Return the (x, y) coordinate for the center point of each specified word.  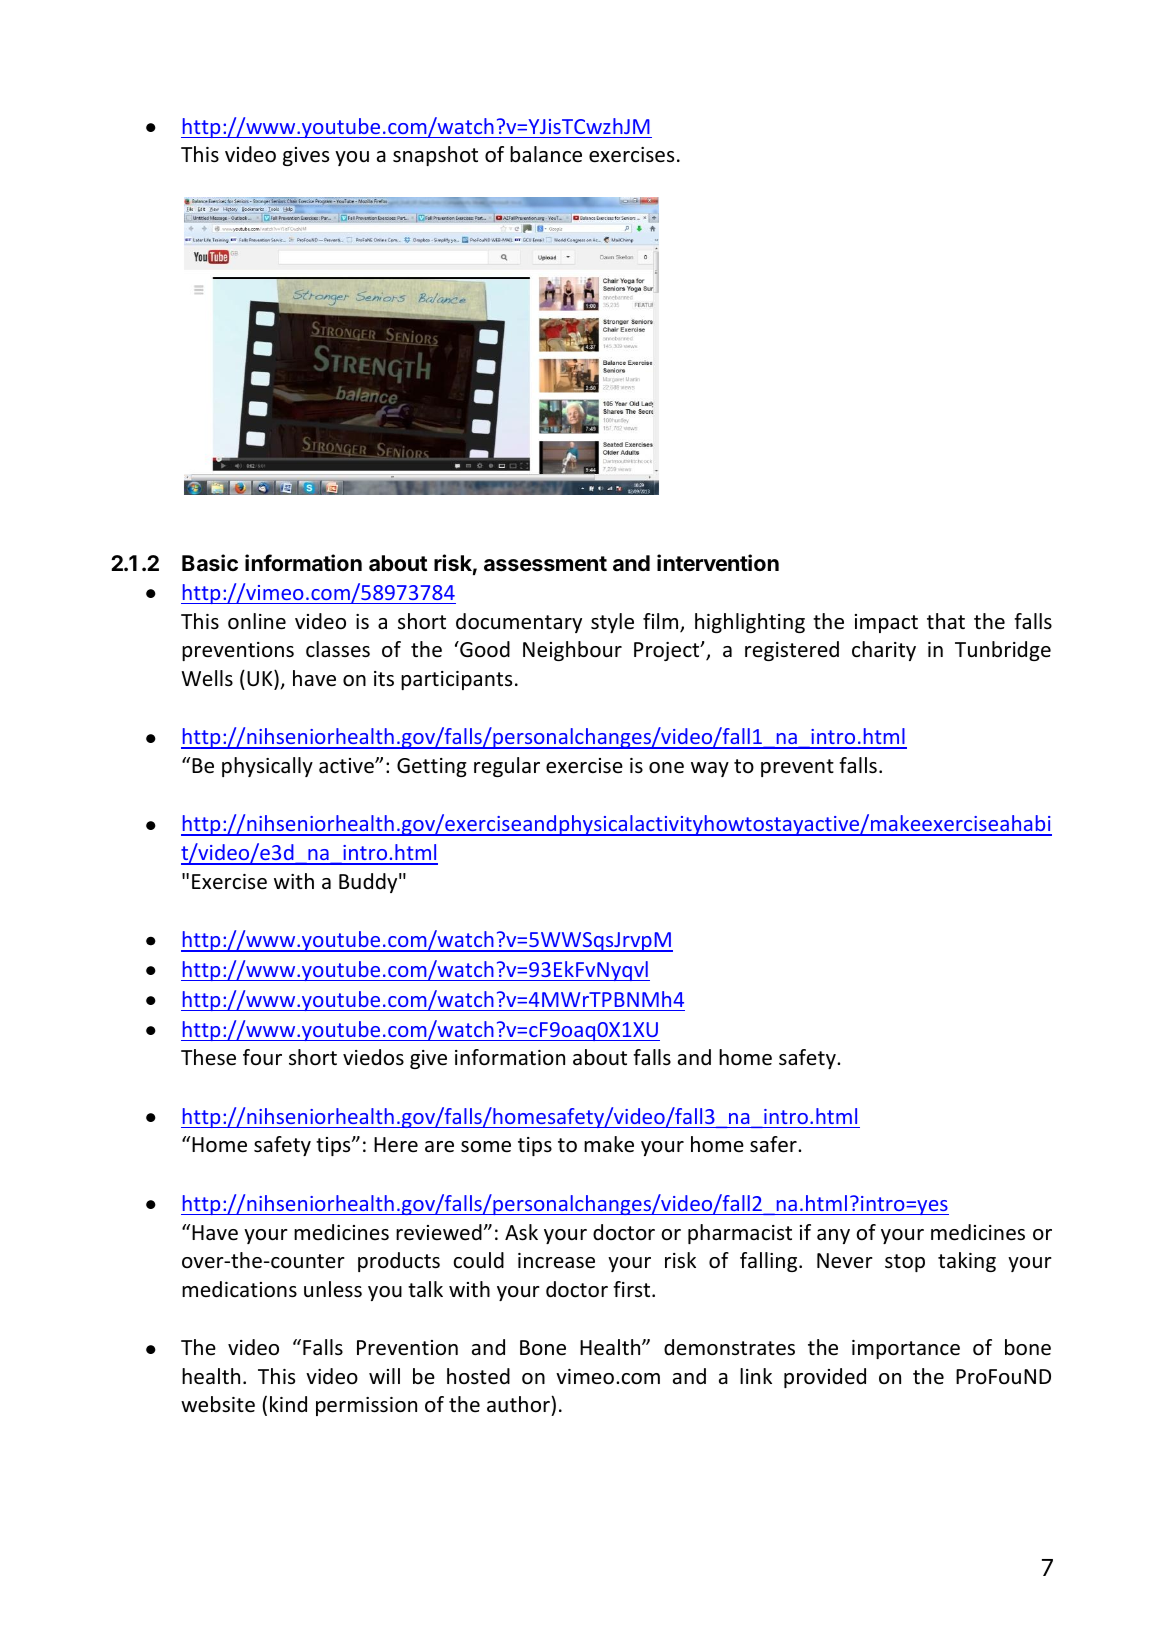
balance (546, 154)
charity (884, 651)
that (946, 621)
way (710, 769)
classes (338, 649)
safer (774, 1144)
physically (267, 767)
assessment (545, 564)
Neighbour (572, 651)
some (486, 1147)
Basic (210, 563)
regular (507, 767)
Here (396, 1145)
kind (288, 1404)
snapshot (435, 156)
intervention (718, 563)
